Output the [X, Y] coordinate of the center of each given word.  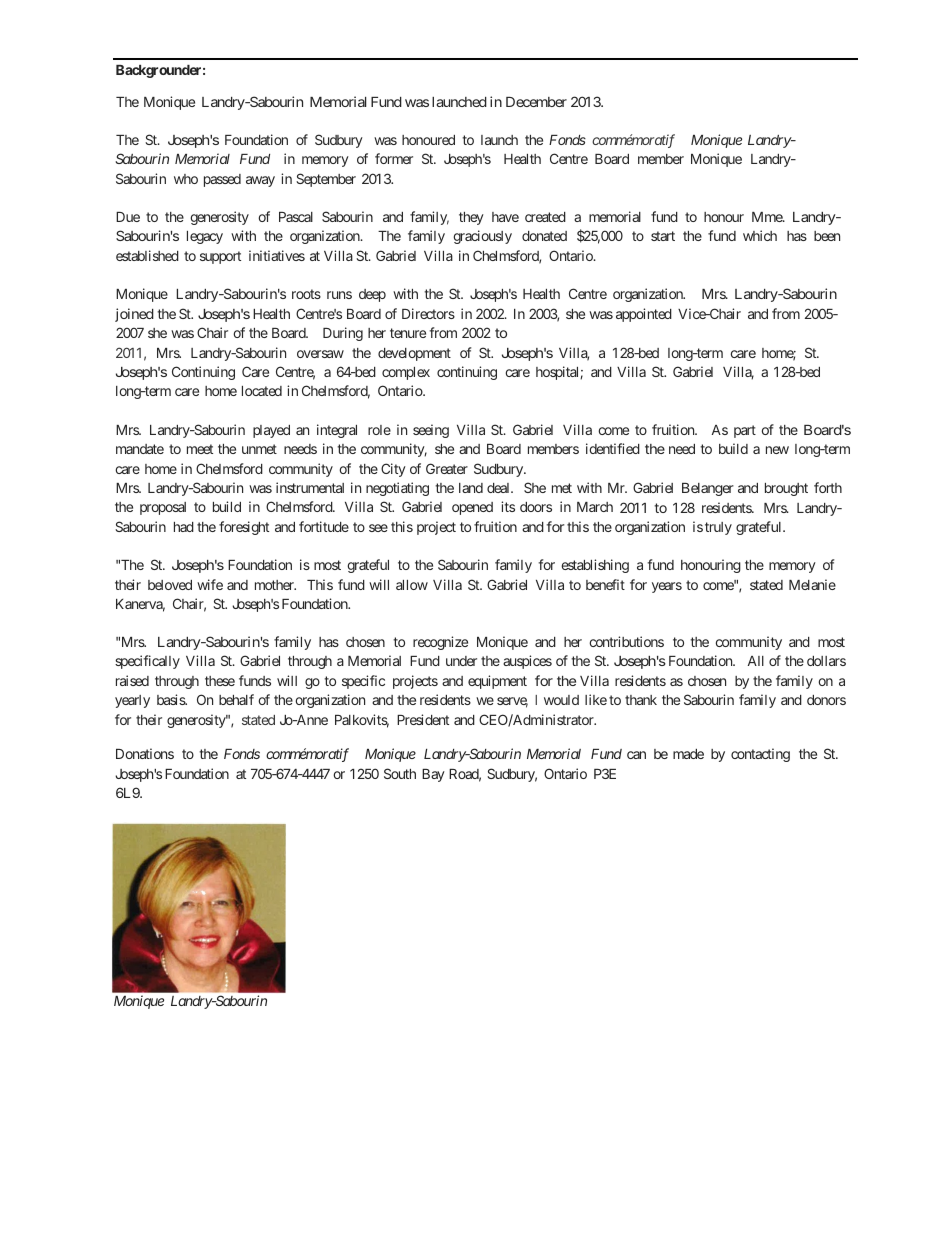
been [827, 236]
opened [472, 508]
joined [134, 315]
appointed [644, 315]
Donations [145, 753]
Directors [428, 313]
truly [718, 528]
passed [222, 180]
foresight [244, 528]
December [536, 102]
